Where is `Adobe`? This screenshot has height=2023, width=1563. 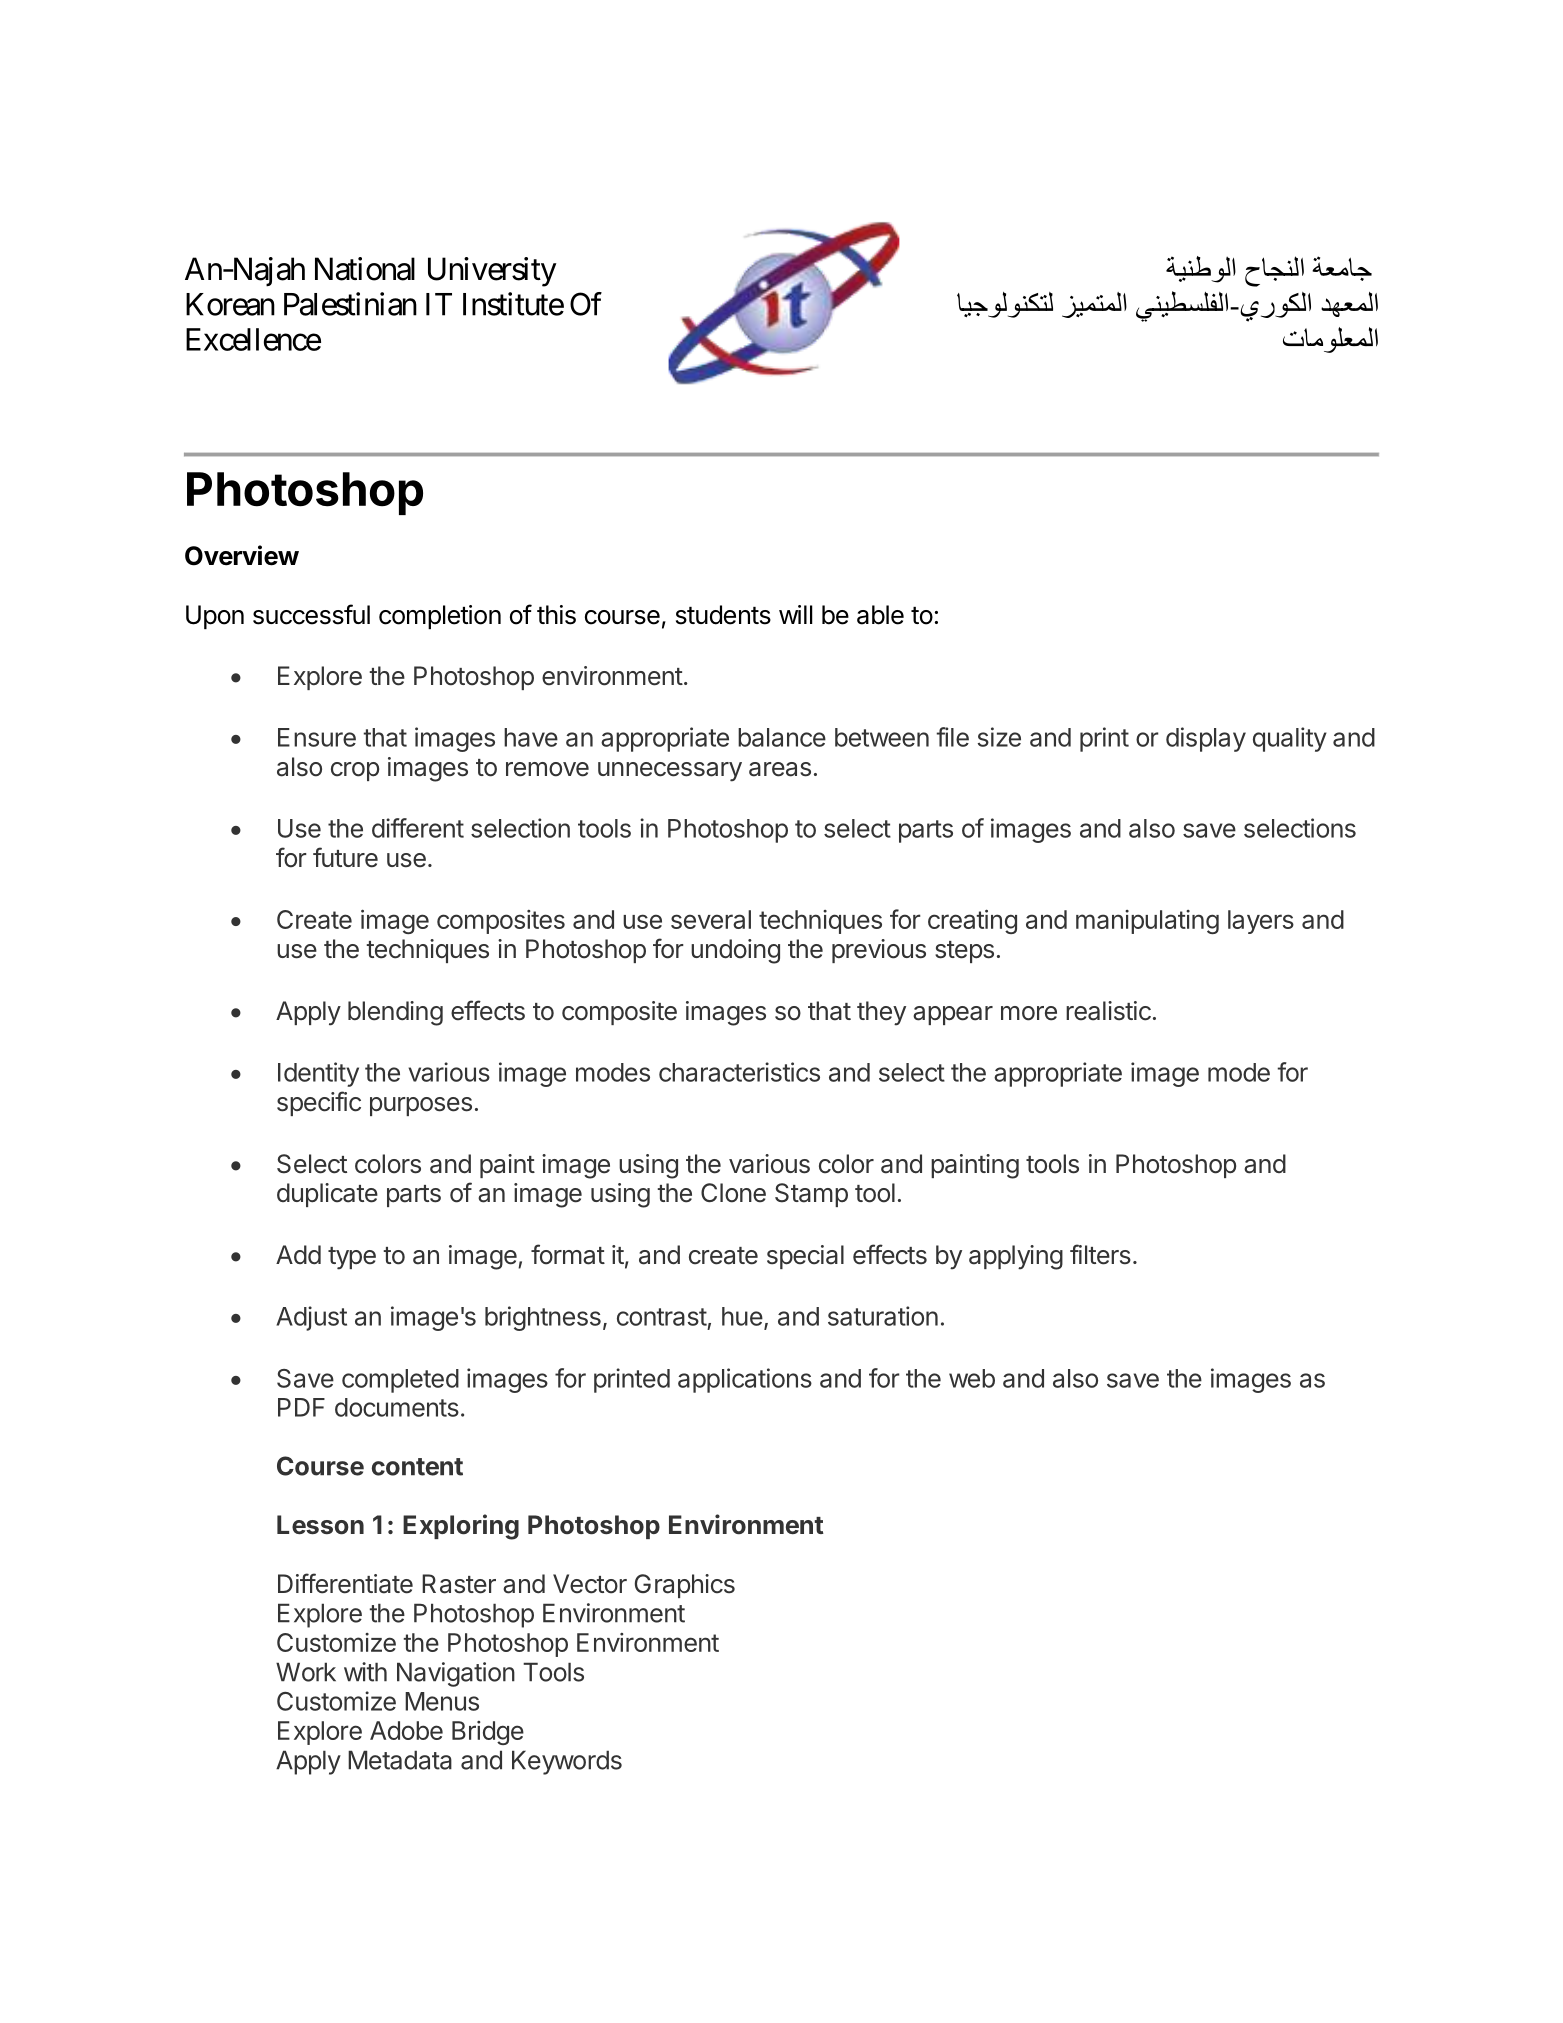 Adobe is located at coordinates (406, 1730).
